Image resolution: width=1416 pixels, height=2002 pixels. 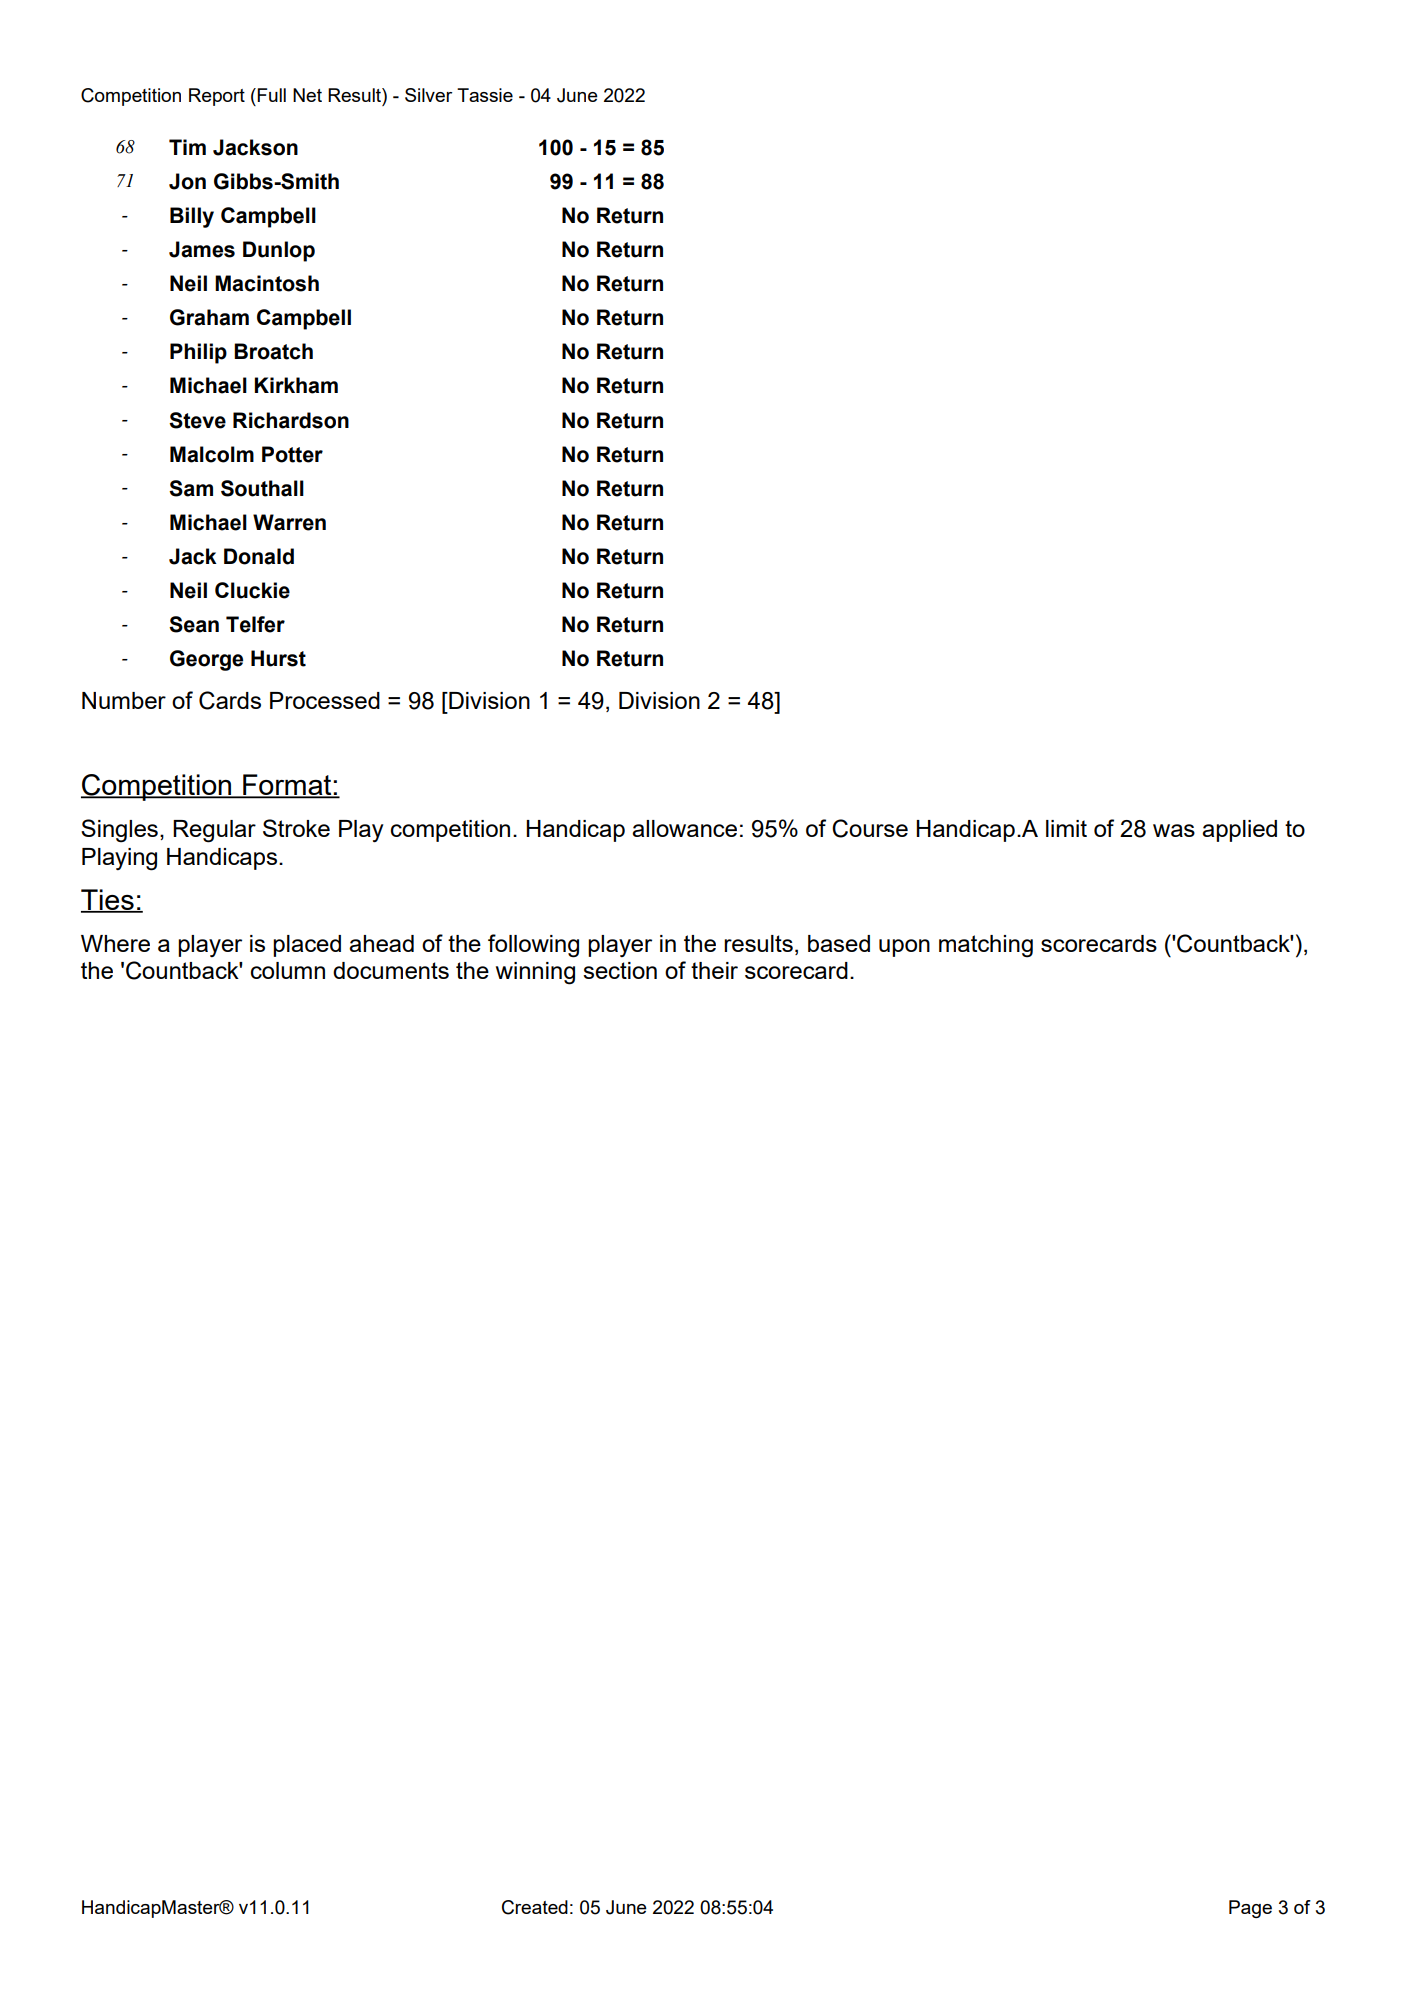 What do you see at coordinates (986, 946) in the screenshot?
I see `matching` at bounding box center [986, 946].
